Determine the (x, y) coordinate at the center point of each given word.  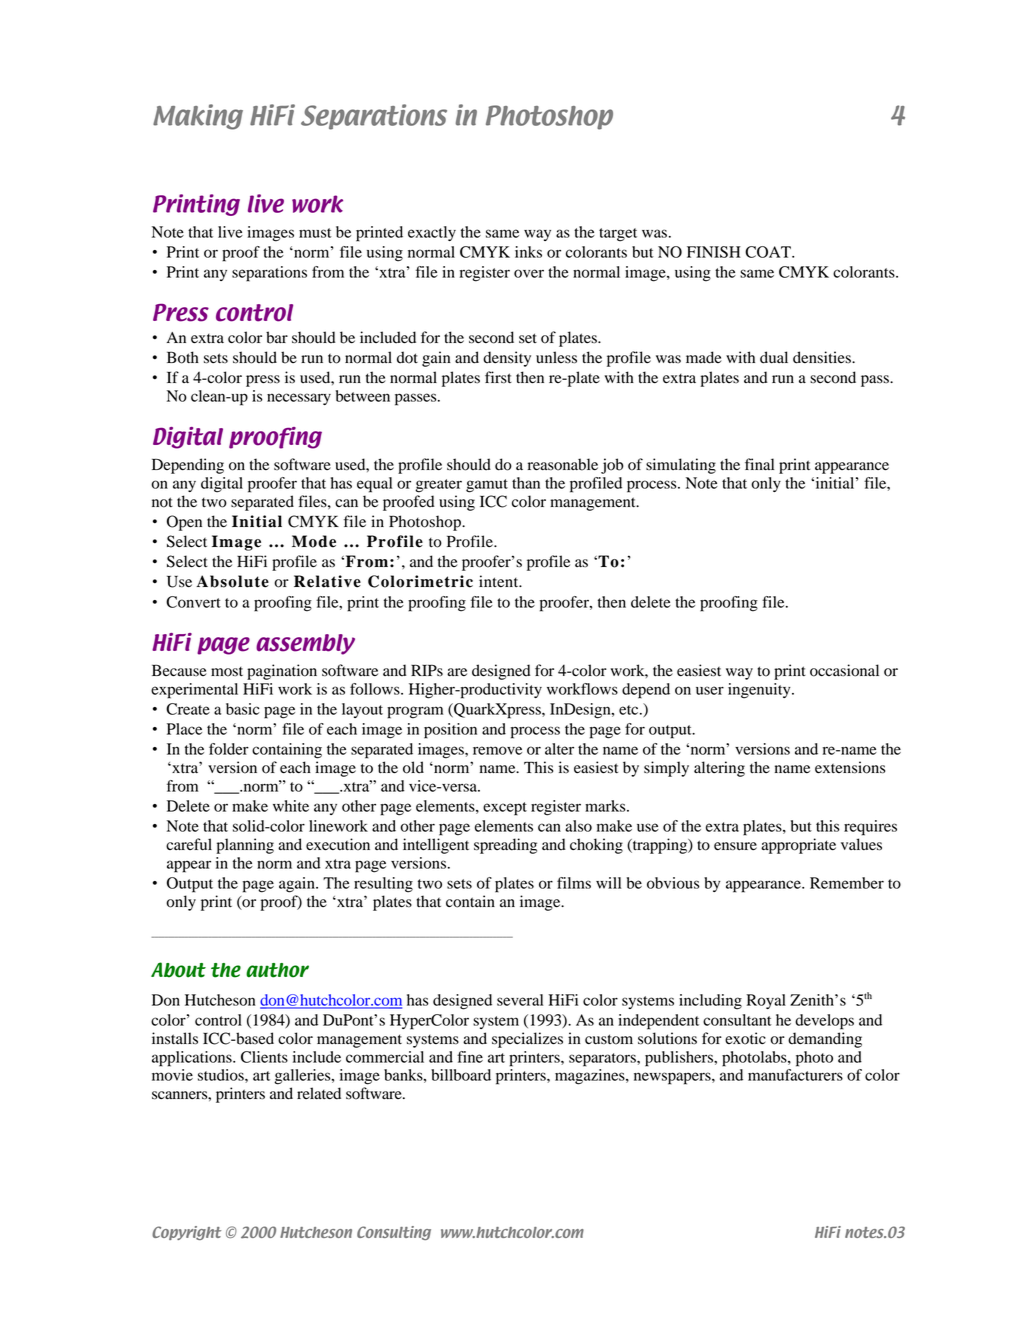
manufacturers (795, 1075)
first (498, 377)
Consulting (394, 1233)
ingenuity (760, 691)
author (277, 970)
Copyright (186, 1233)
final (759, 464)
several (520, 1000)
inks (528, 252)
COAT (769, 252)
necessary (299, 399)
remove (497, 750)
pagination (282, 672)
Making (198, 117)
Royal (766, 1001)
